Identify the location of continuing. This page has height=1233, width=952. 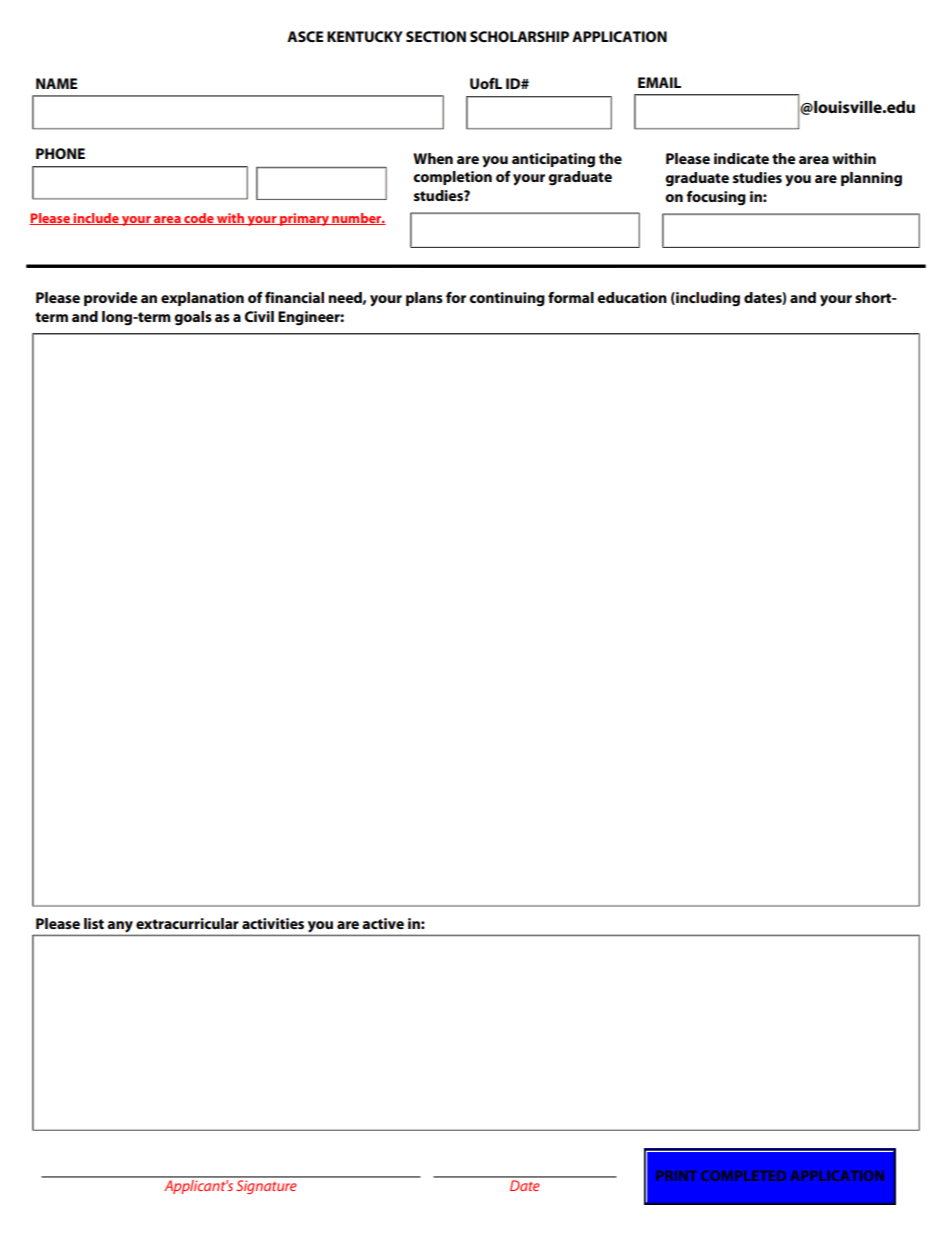
(507, 299).
